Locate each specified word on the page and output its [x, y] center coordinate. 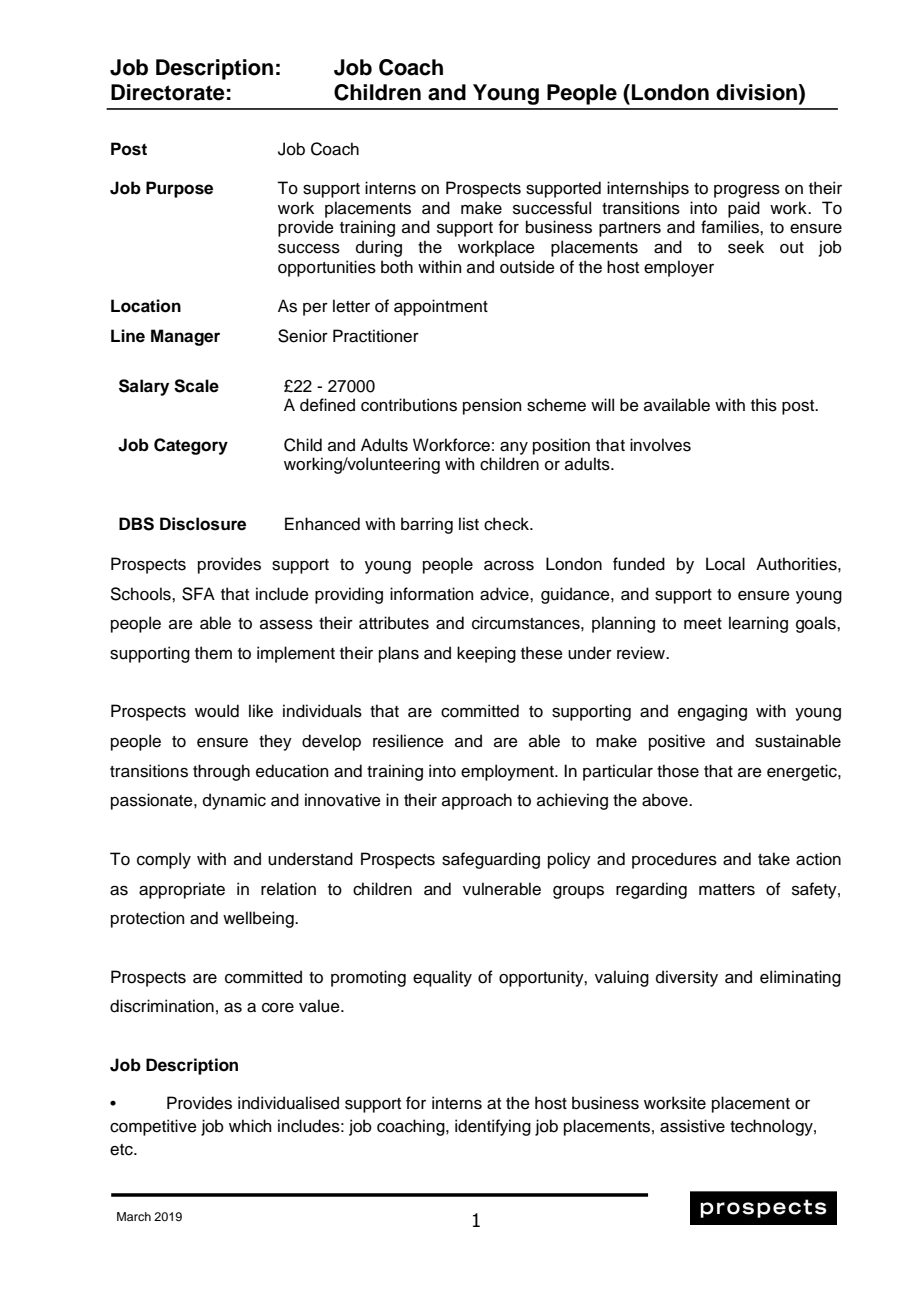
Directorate [168, 92]
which [250, 1126]
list [469, 524]
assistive [692, 1126]
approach [477, 801]
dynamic [234, 801]
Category [191, 446]
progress [747, 191]
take [774, 859]
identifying [493, 1127]
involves [660, 445]
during [379, 248]
